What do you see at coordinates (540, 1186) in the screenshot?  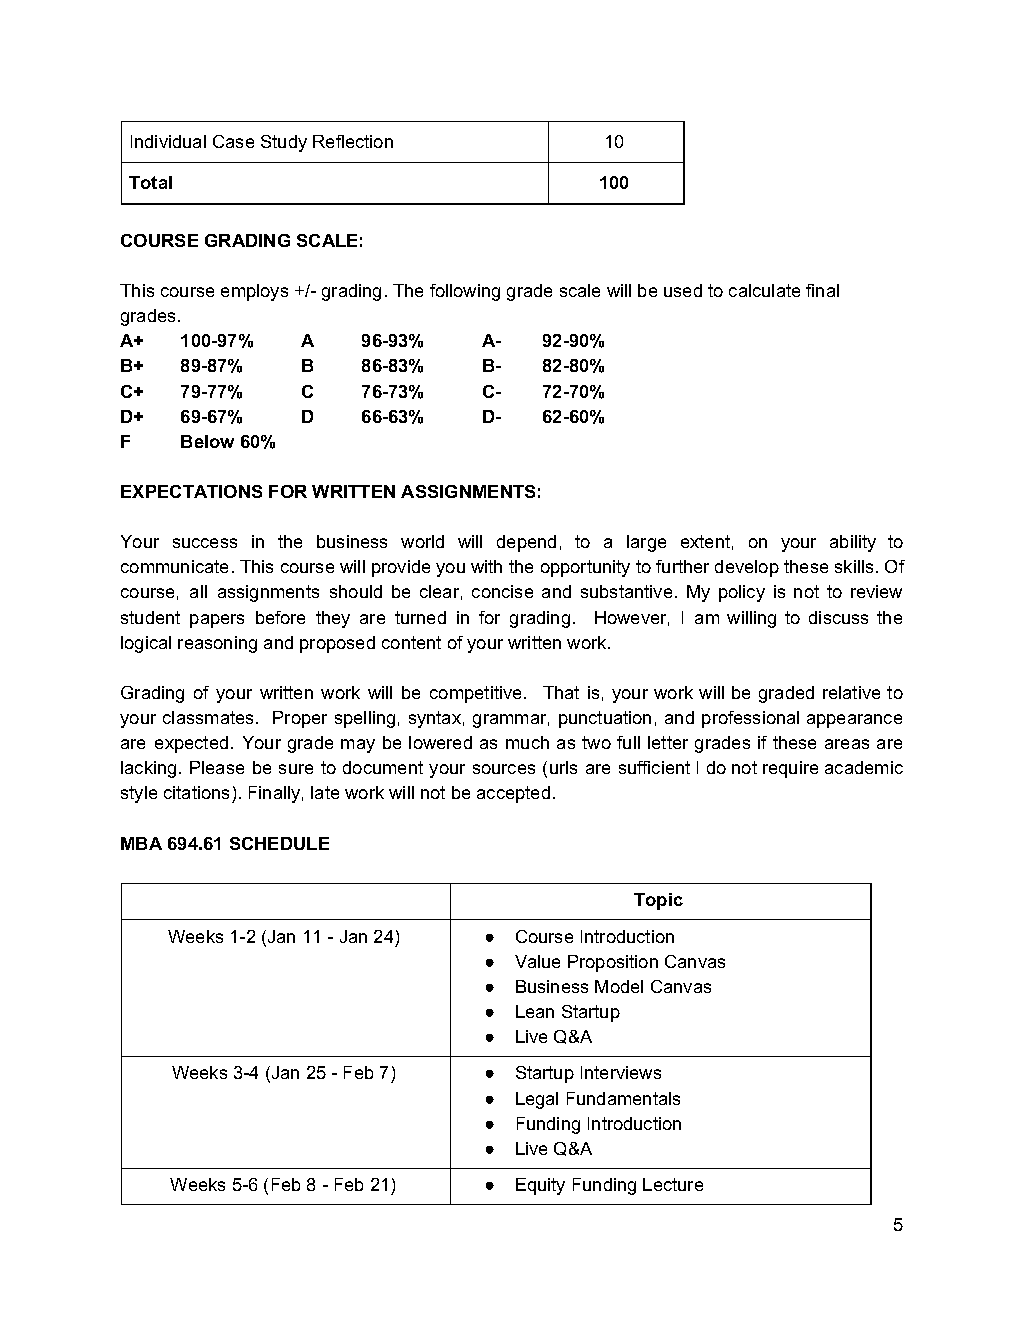 I see `Equity` at bounding box center [540, 1186].
